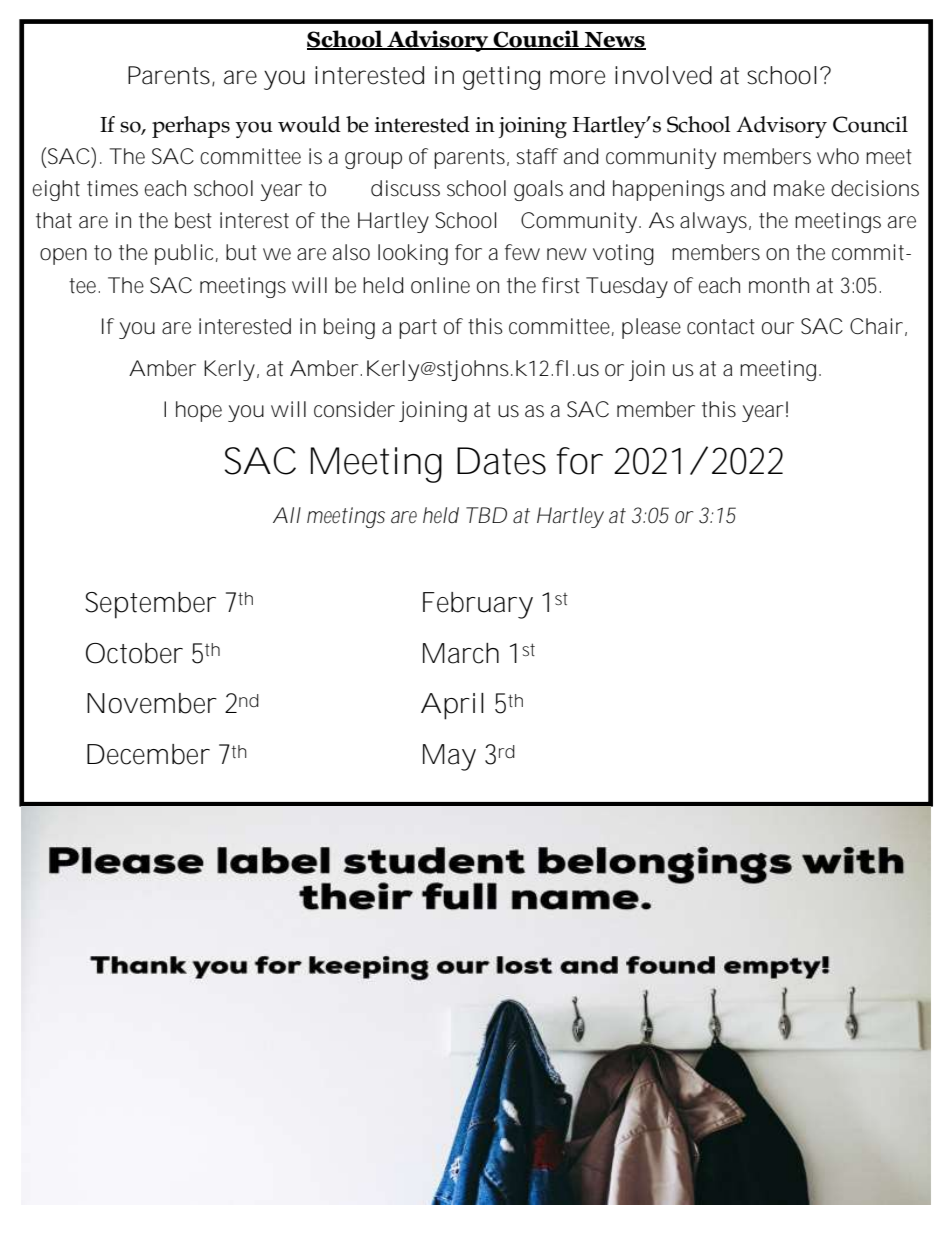 This document has width=952, height=1233. What do you see at coordinates (191, 127) in the document?
I see `perhaps` at bounding box center [191, 127].
